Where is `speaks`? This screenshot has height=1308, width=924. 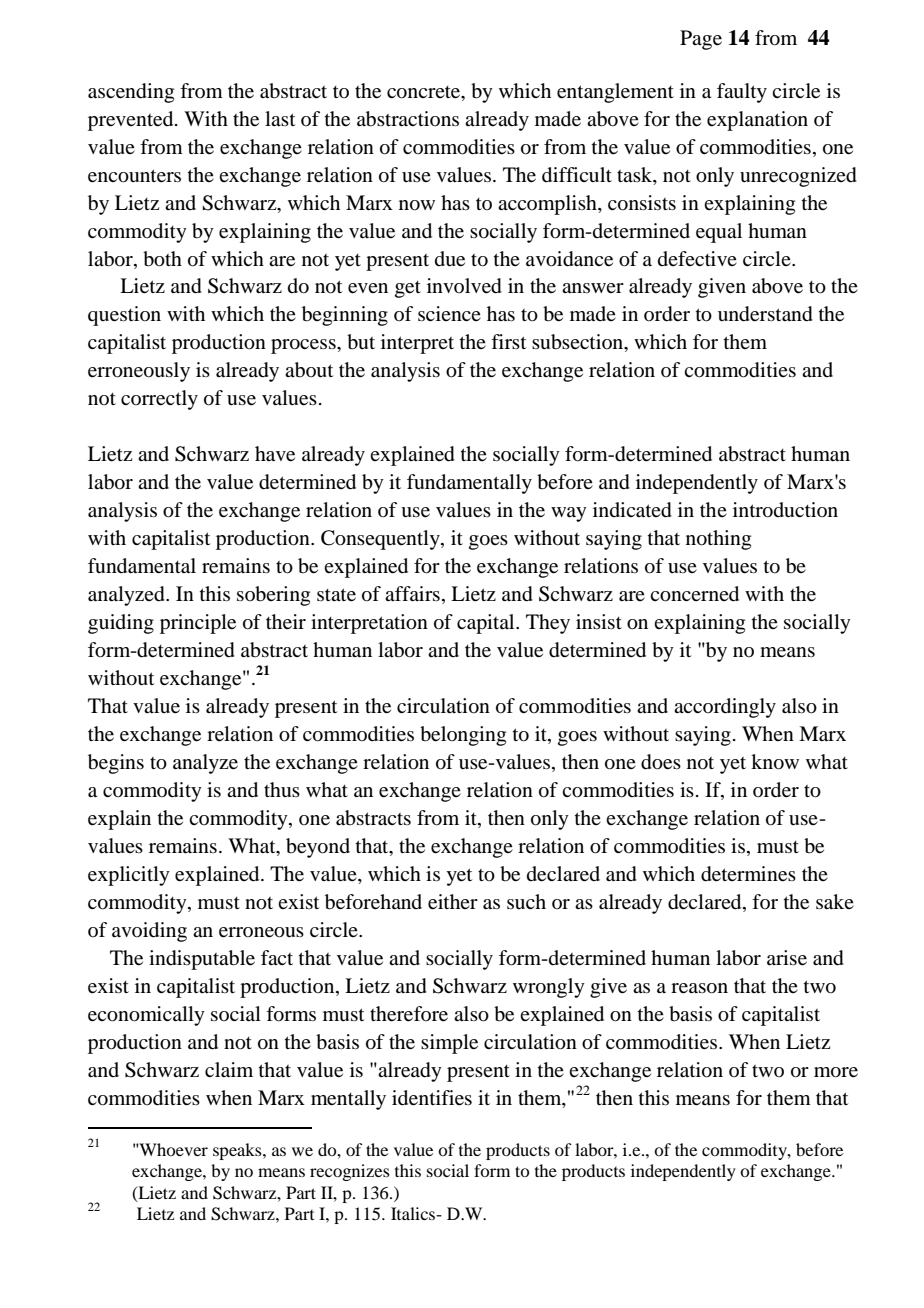
speaks is located at coordinates (238, 1151).
